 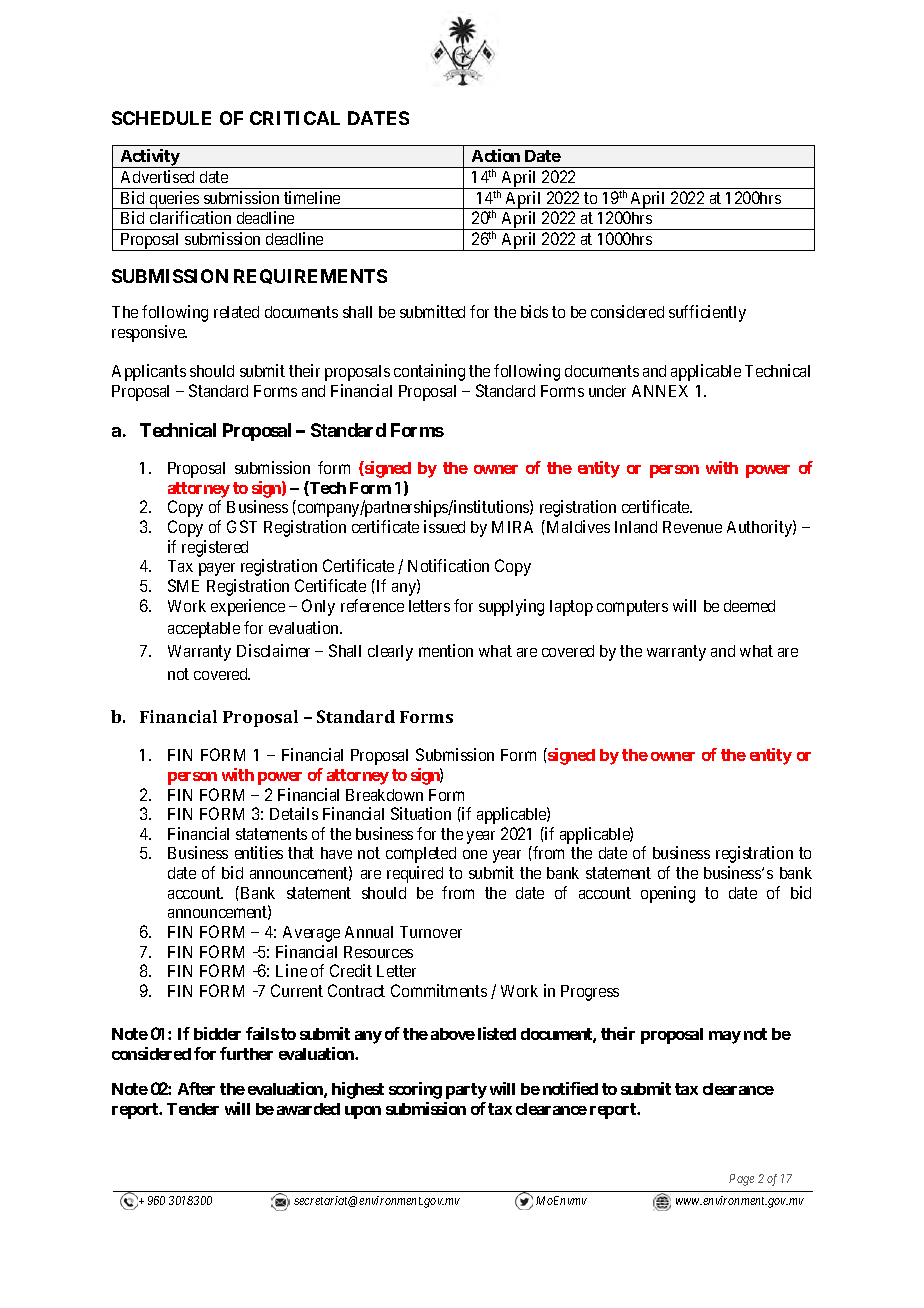 What do you see at coordinates (466, 1091) in the screenshot?
I see `party` at bounding box center [466, 1091].
